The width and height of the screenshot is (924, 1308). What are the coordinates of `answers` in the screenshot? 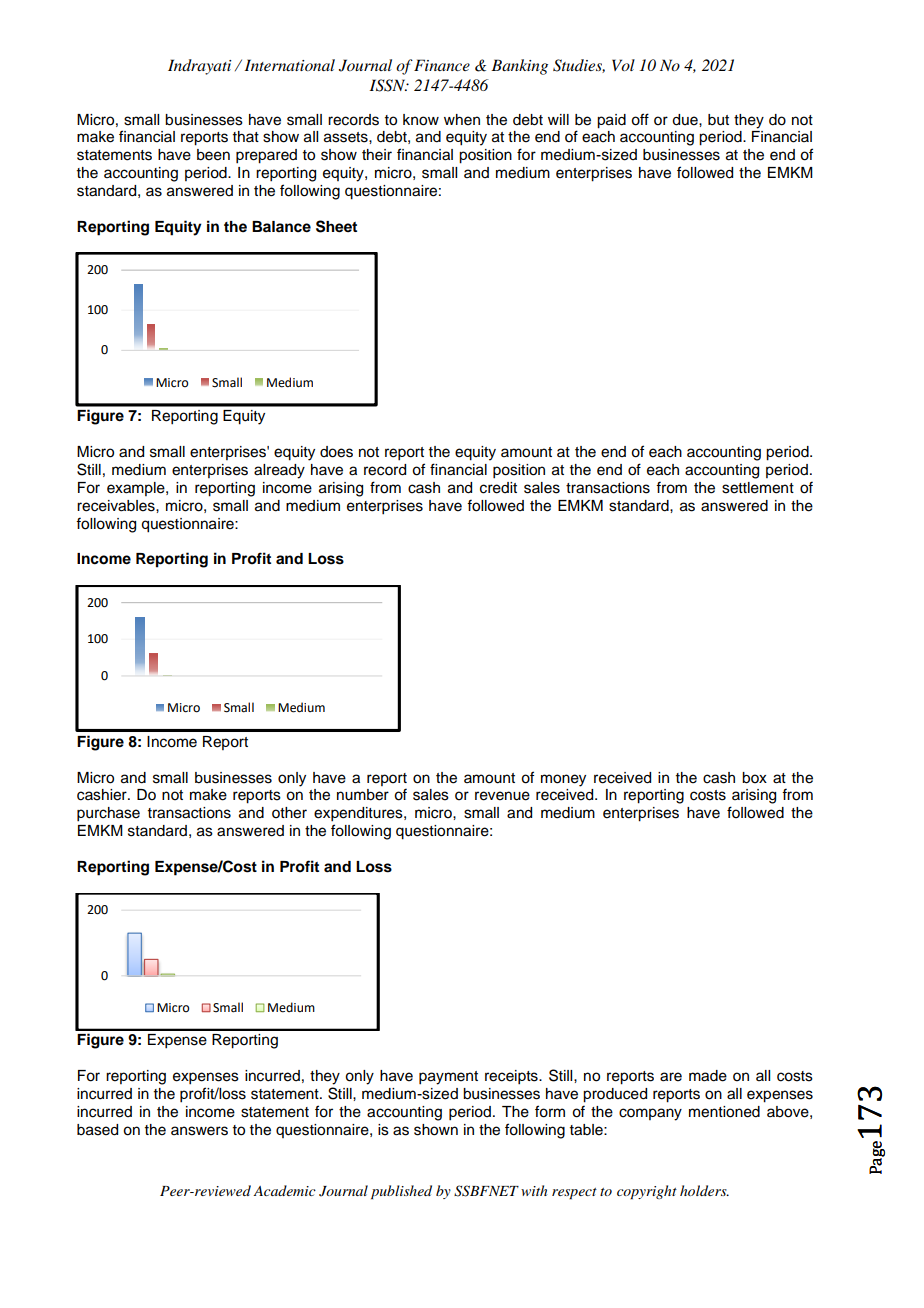 It's located at (199, 1131).
